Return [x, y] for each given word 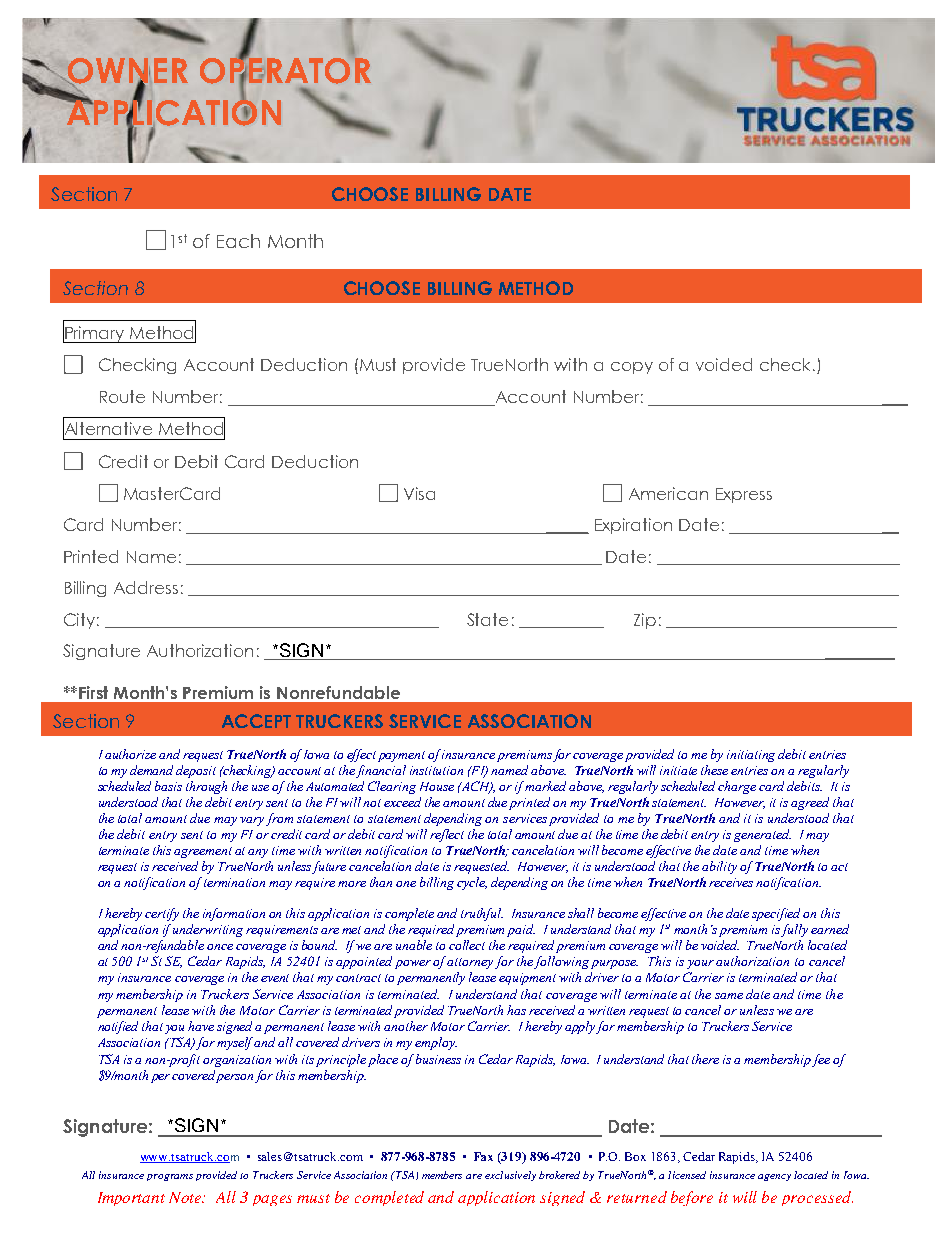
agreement [203, 852]
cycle [472, 883]
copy [632, 368]
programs [170, 1177]
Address [146, 587]
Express [744, 495]
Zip [645, 621]
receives [731, 882]
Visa [419, 493]
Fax [483, 1156]
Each [238, 241]
